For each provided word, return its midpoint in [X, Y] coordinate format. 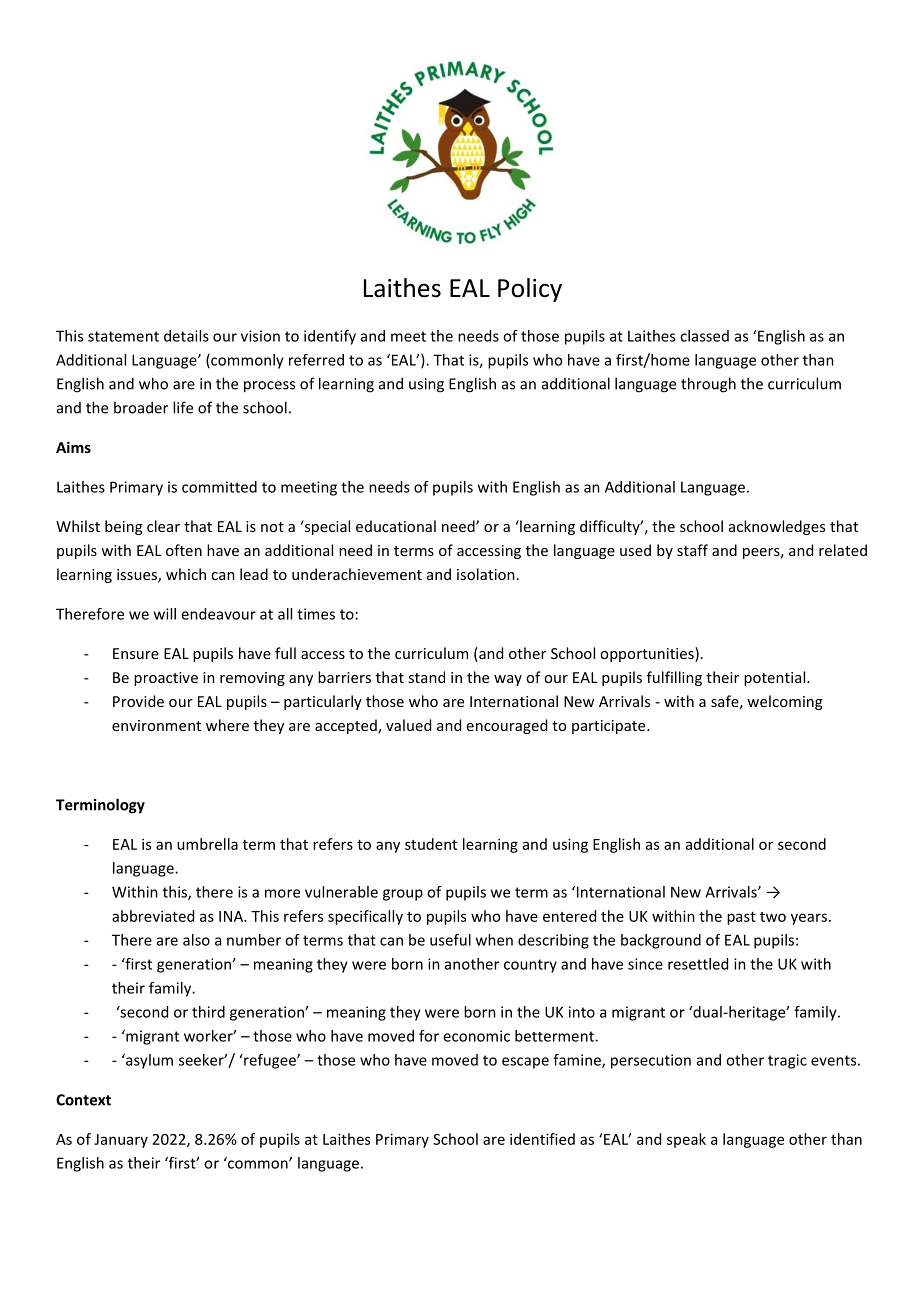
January [121, 1141]
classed [704, 336]
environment [156, 725]
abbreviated [153, 916]
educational [396, 526]
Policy [530, 290]
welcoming [784, 702]
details [186, 336]
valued [408, 725]
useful [450, 940]
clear [163, 526]
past [741, 918]
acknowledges [777, 527]
